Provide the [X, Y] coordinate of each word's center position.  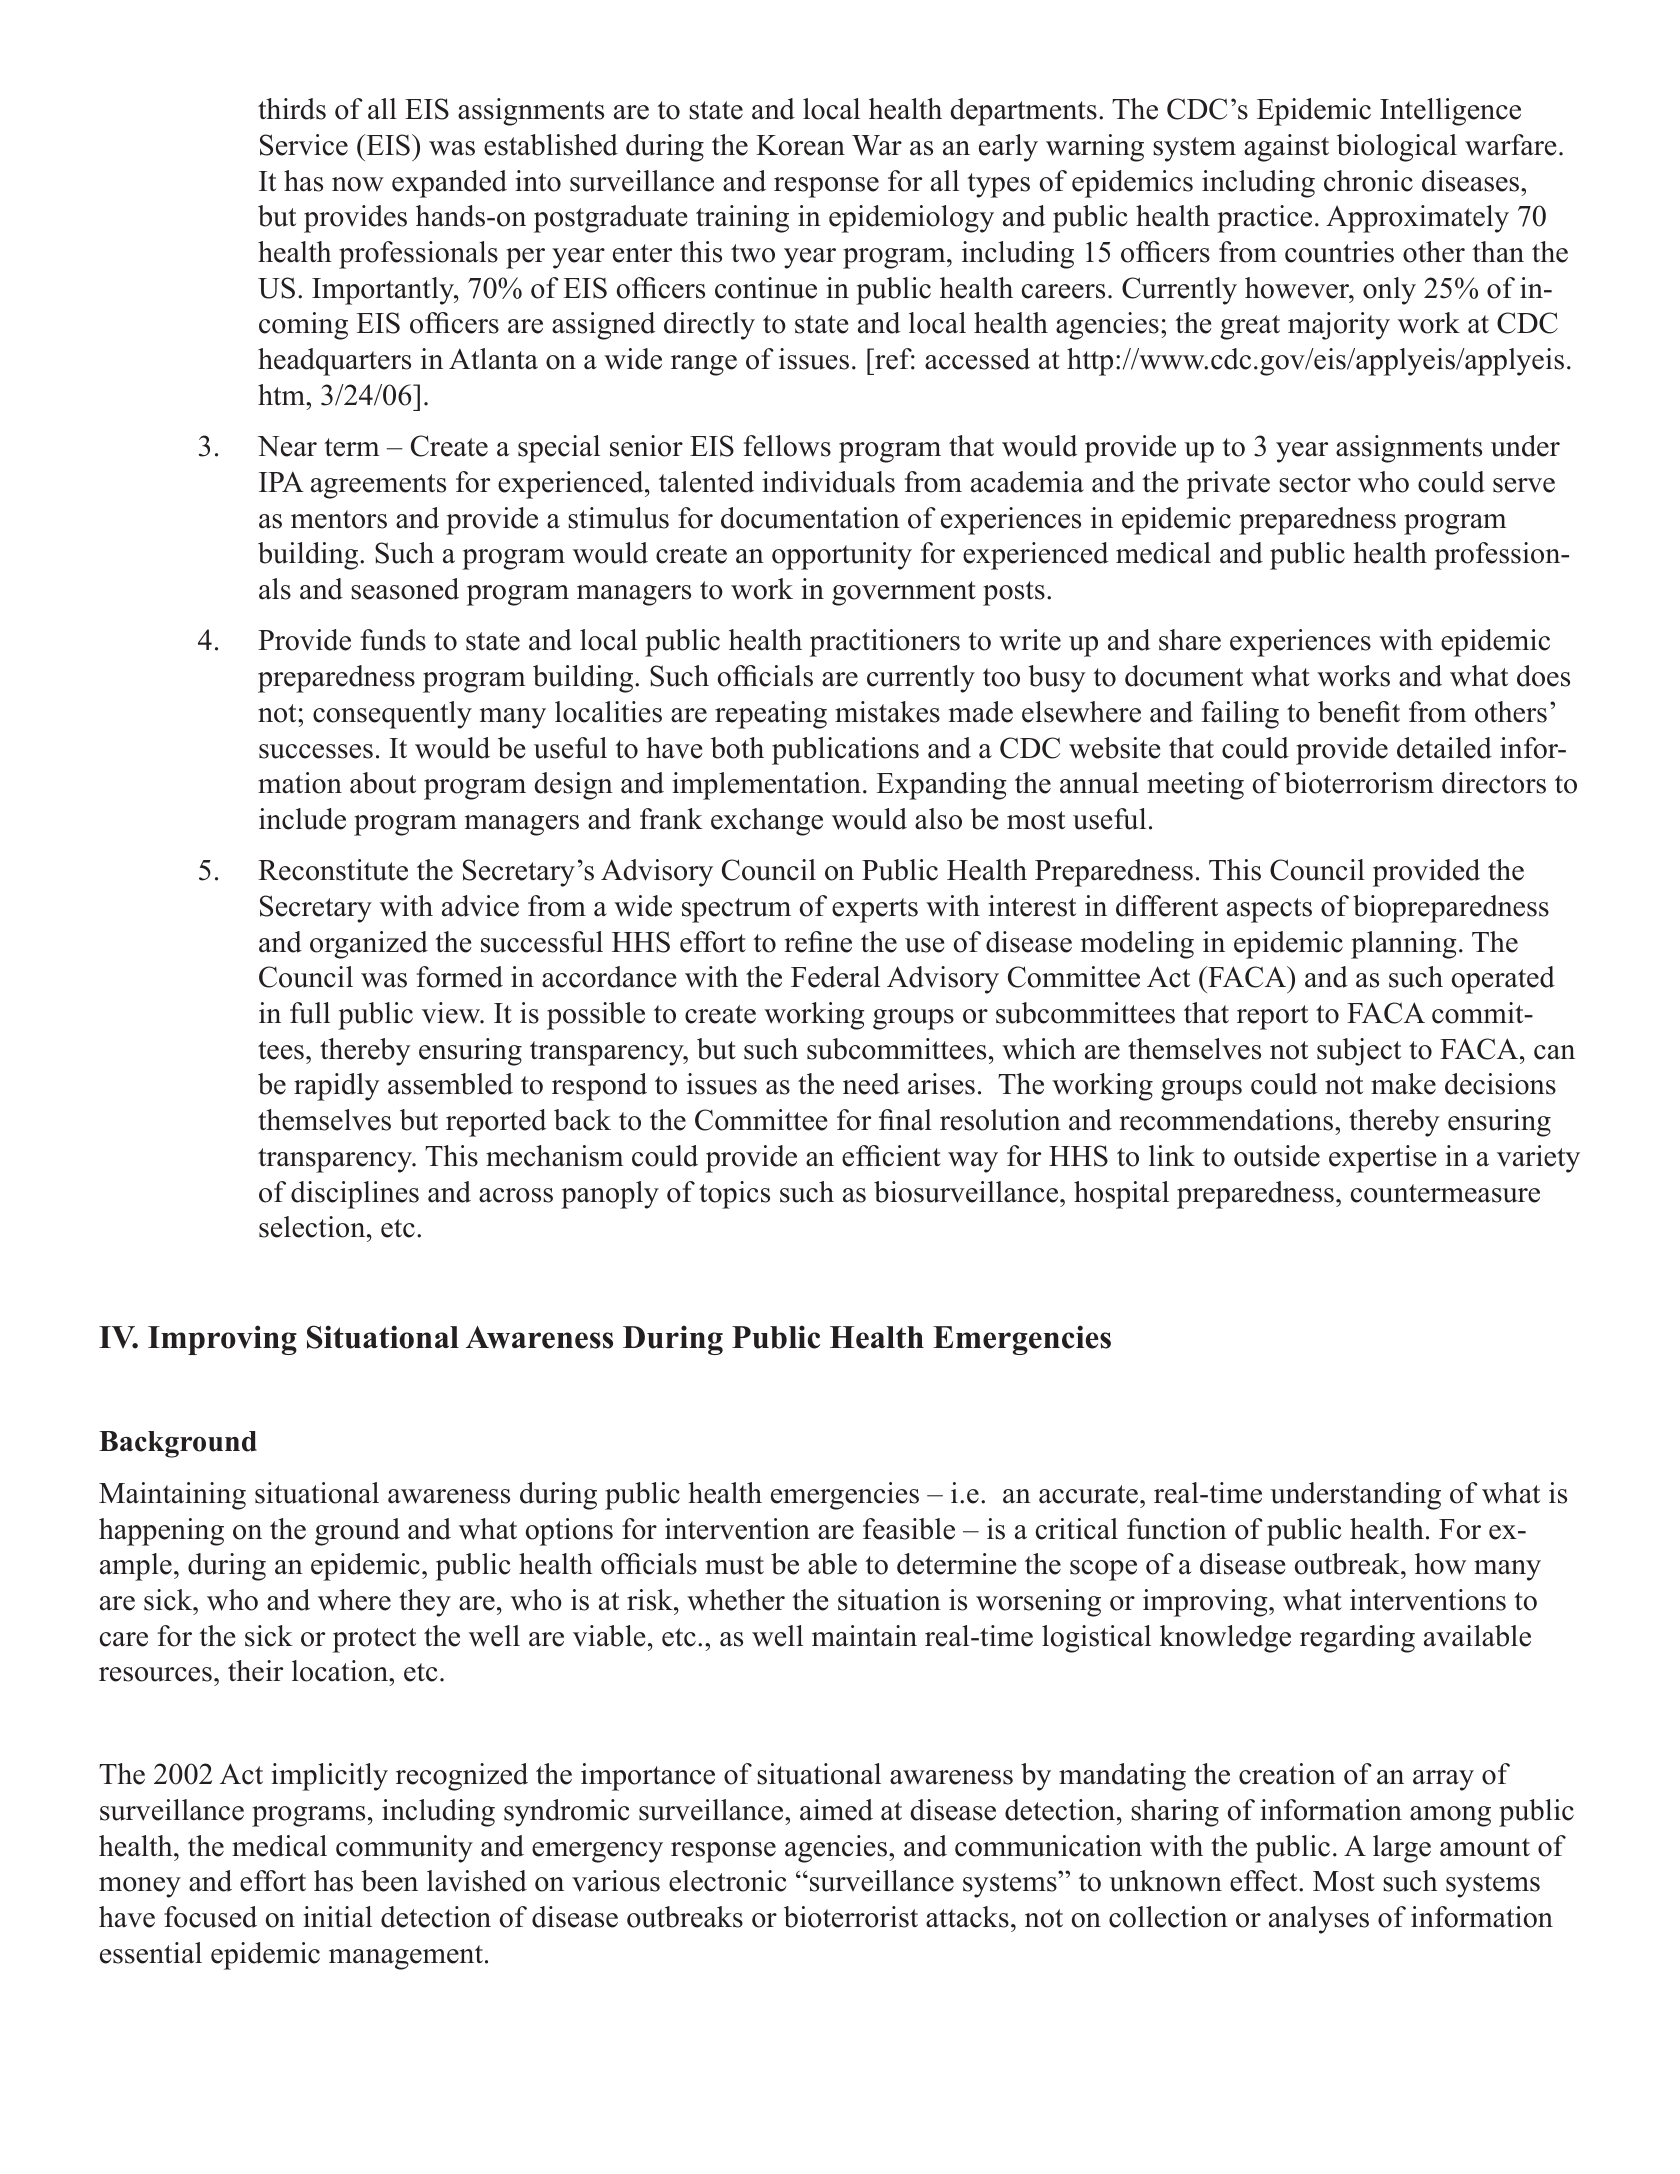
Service [304, 145]
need [871, 1084]
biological [1397, 148]
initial [337, 1917]
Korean [800, 145]
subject [1359, 1052]
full [310, 1013]
